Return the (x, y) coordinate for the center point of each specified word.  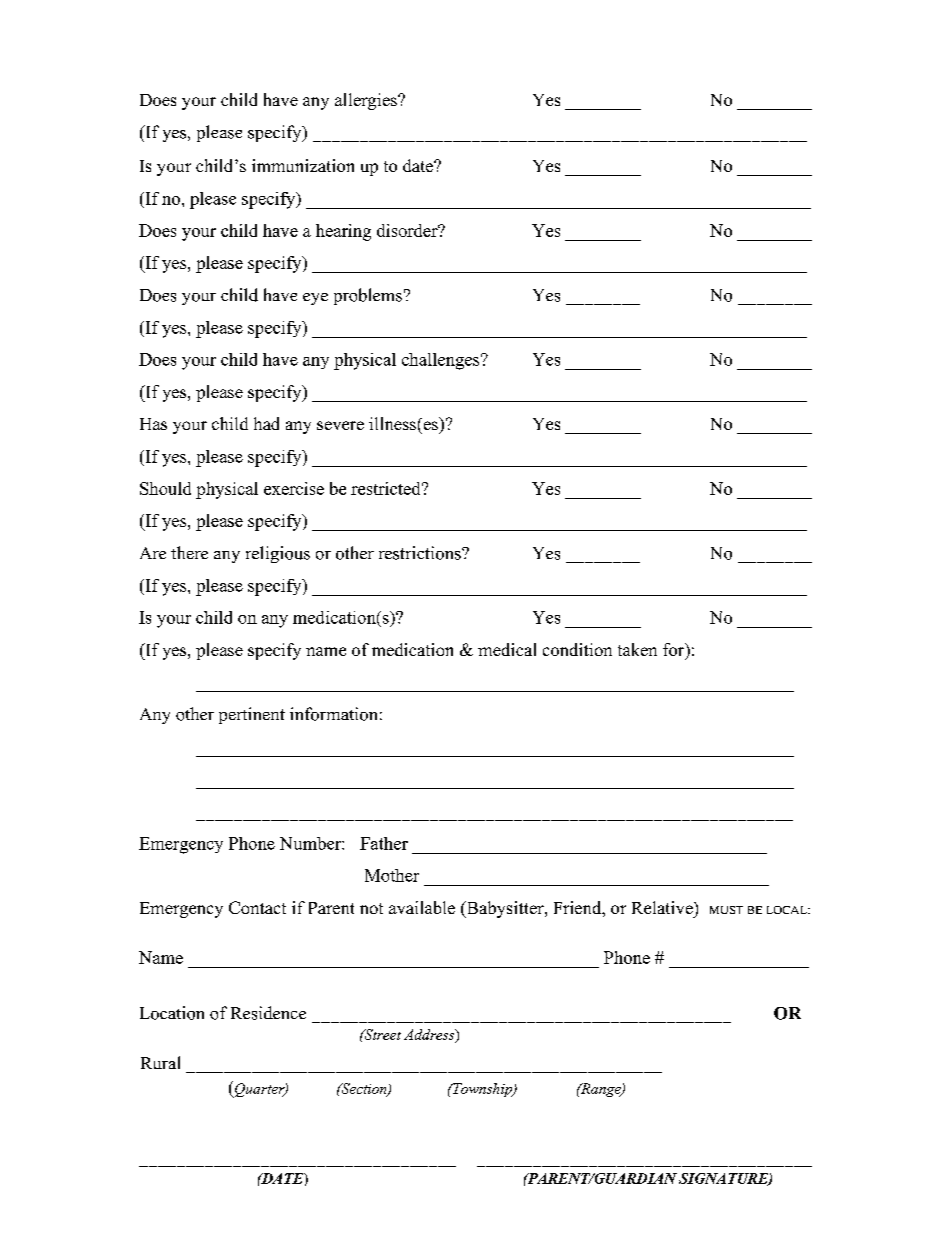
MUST (726, 910)
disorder (408, 230)
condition (577, 649)
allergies (367, 101)
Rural (160, 1062)
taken (637, 649)
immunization (303, 165)
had (266, 423)
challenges (442, 361)
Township (483, 1090)
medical (507, 649)
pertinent (252, 715)
